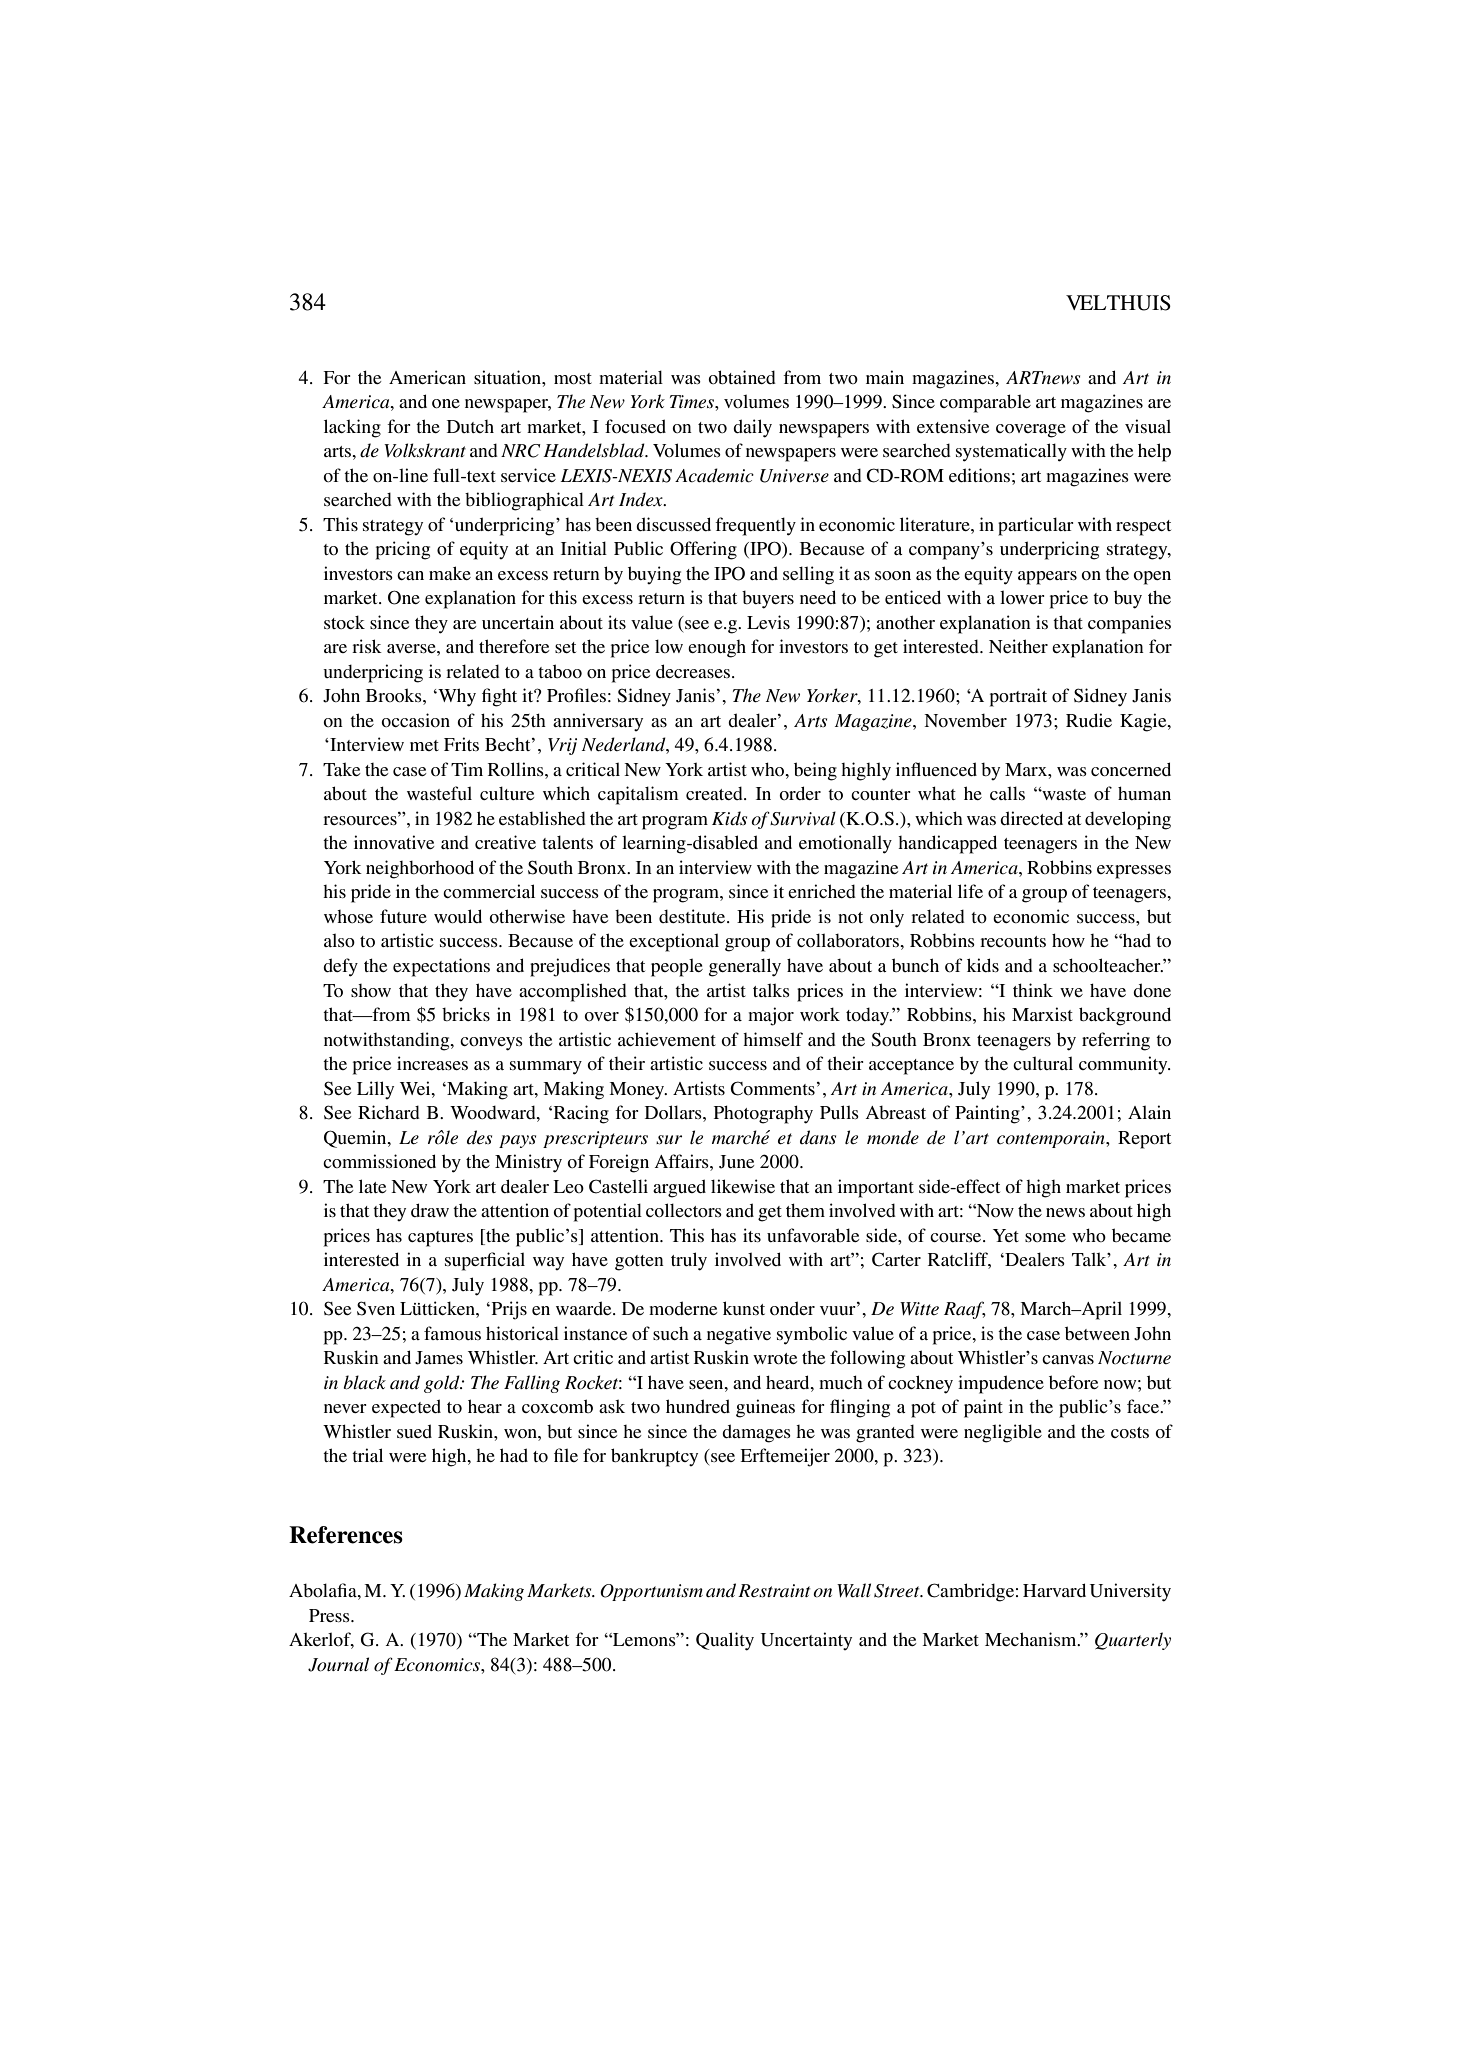 This image has height=2072, width=1464. I want to click on bricks, so click(466, 1014).
